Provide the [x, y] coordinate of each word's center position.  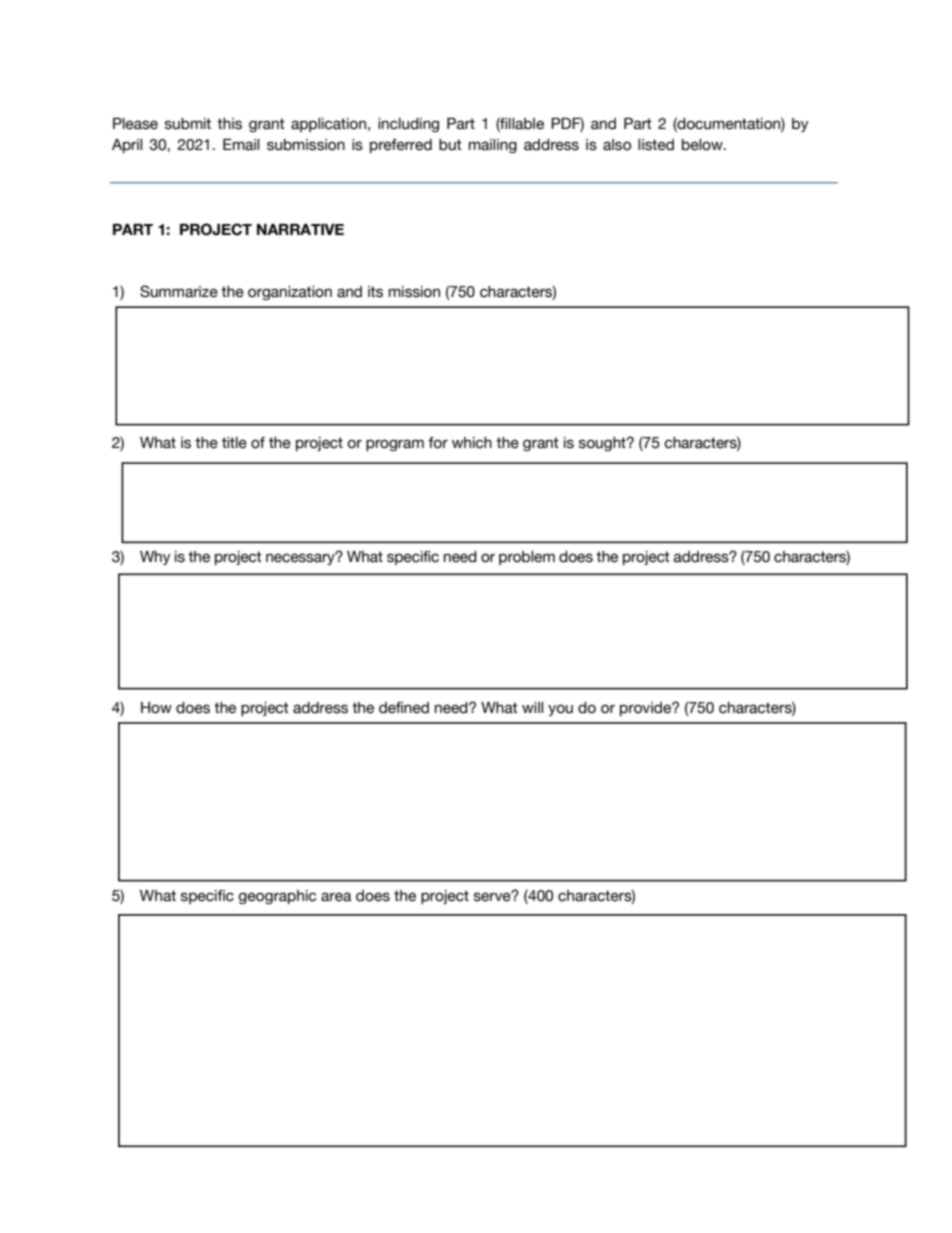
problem [527, 558]
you [560, 710]
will [532, 707]
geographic [277, 897]
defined [404, 708]
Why [155, 558]
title [234, 443]
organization [290, 293]
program [395, 445]
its [375, 292]
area [336, 897]
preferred [401, 146]
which [472, 443]
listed [656, 145]
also [617, 145]
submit [188, 124]
